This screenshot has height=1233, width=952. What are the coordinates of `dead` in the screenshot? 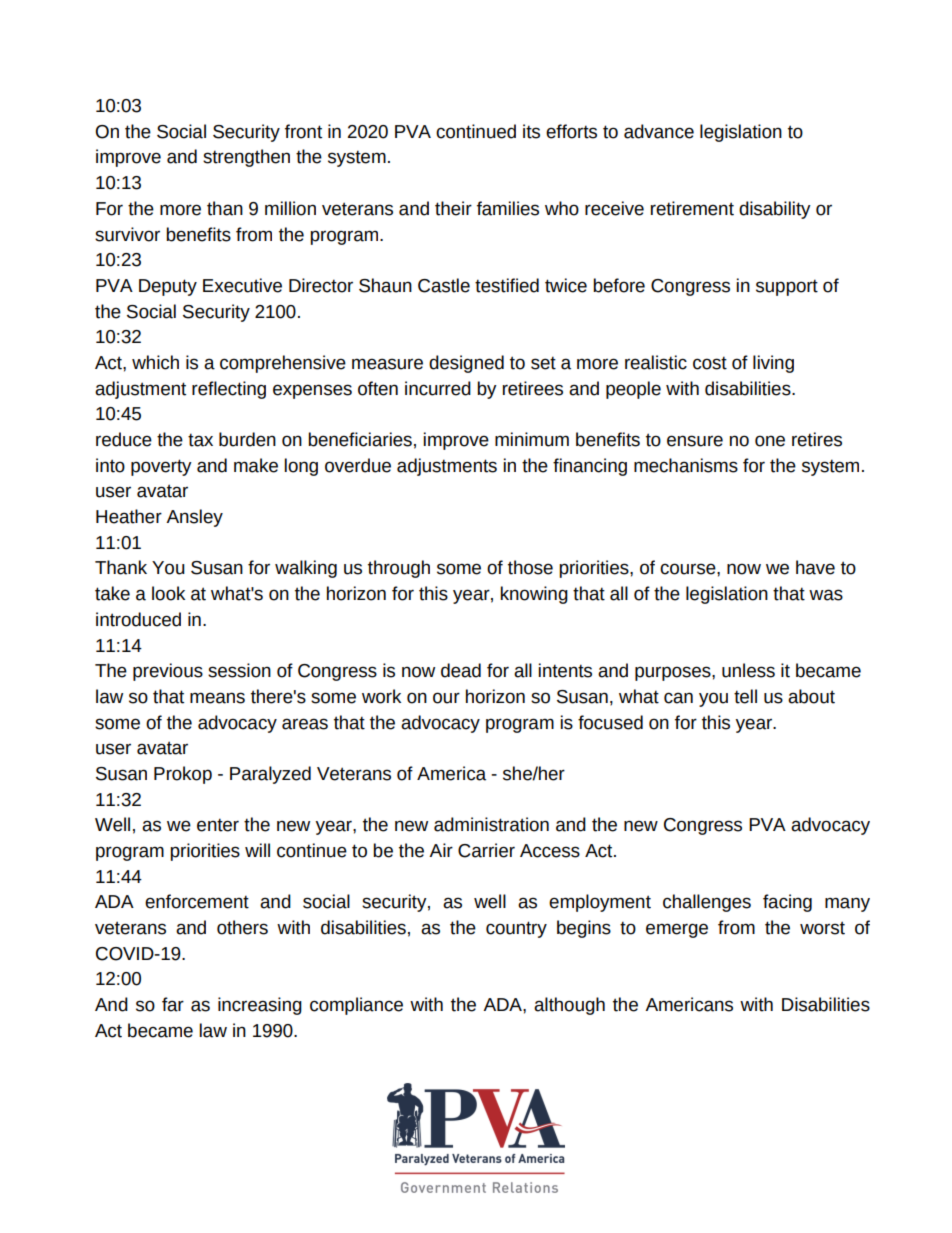 It's located at (461, 670).
